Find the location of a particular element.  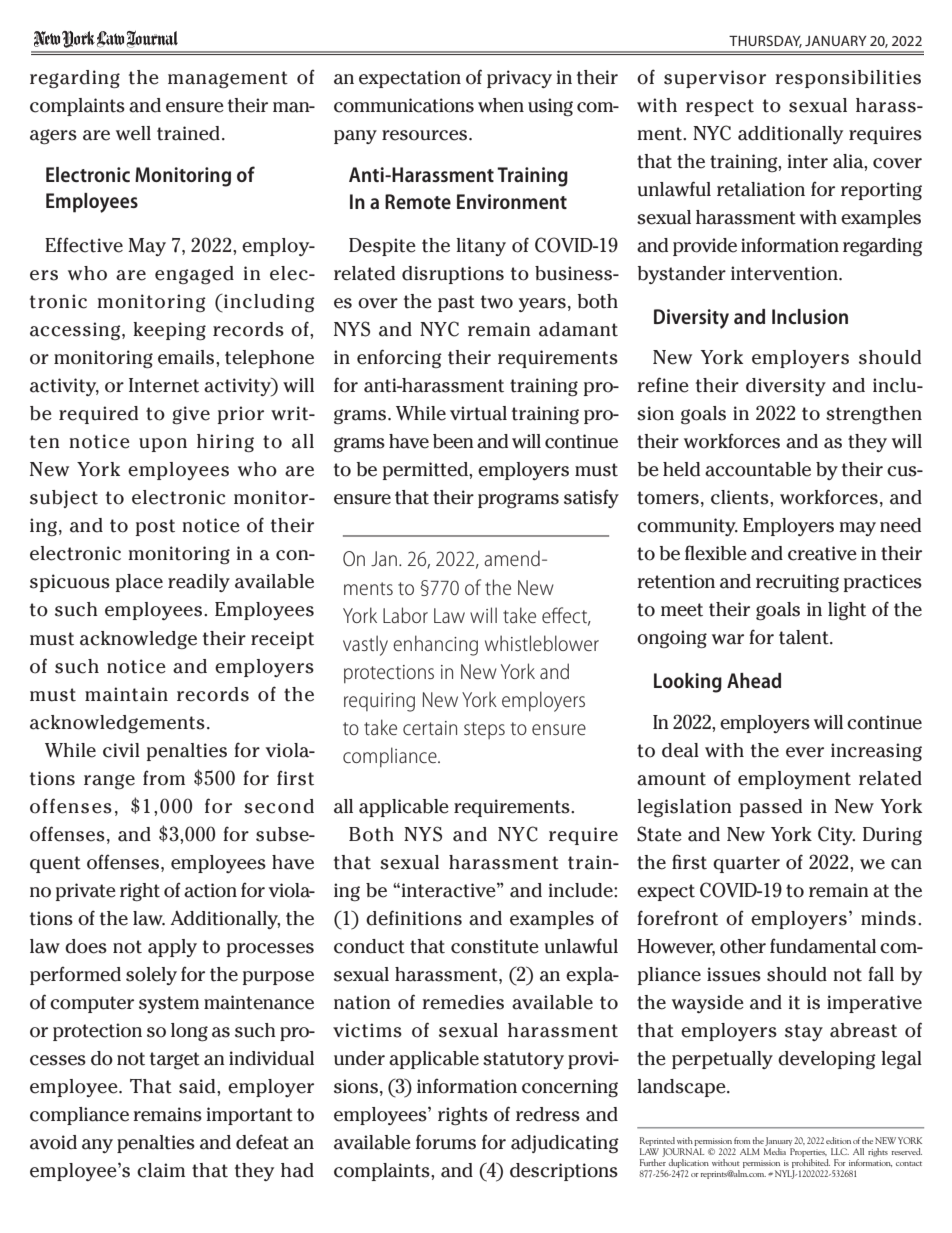

claim is located at coordinates (161, 1170).
